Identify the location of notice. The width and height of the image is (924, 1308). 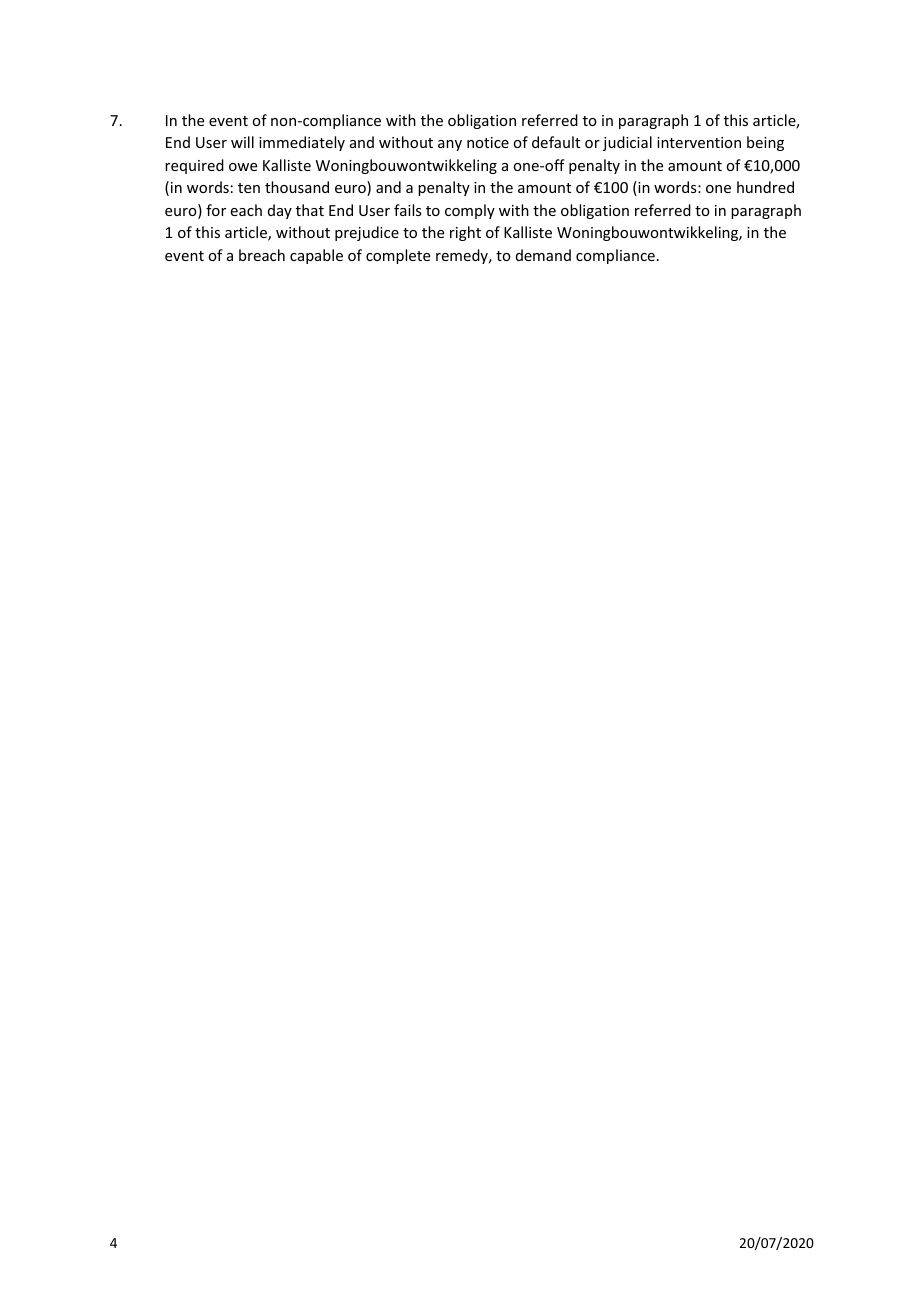
(488, 142).
